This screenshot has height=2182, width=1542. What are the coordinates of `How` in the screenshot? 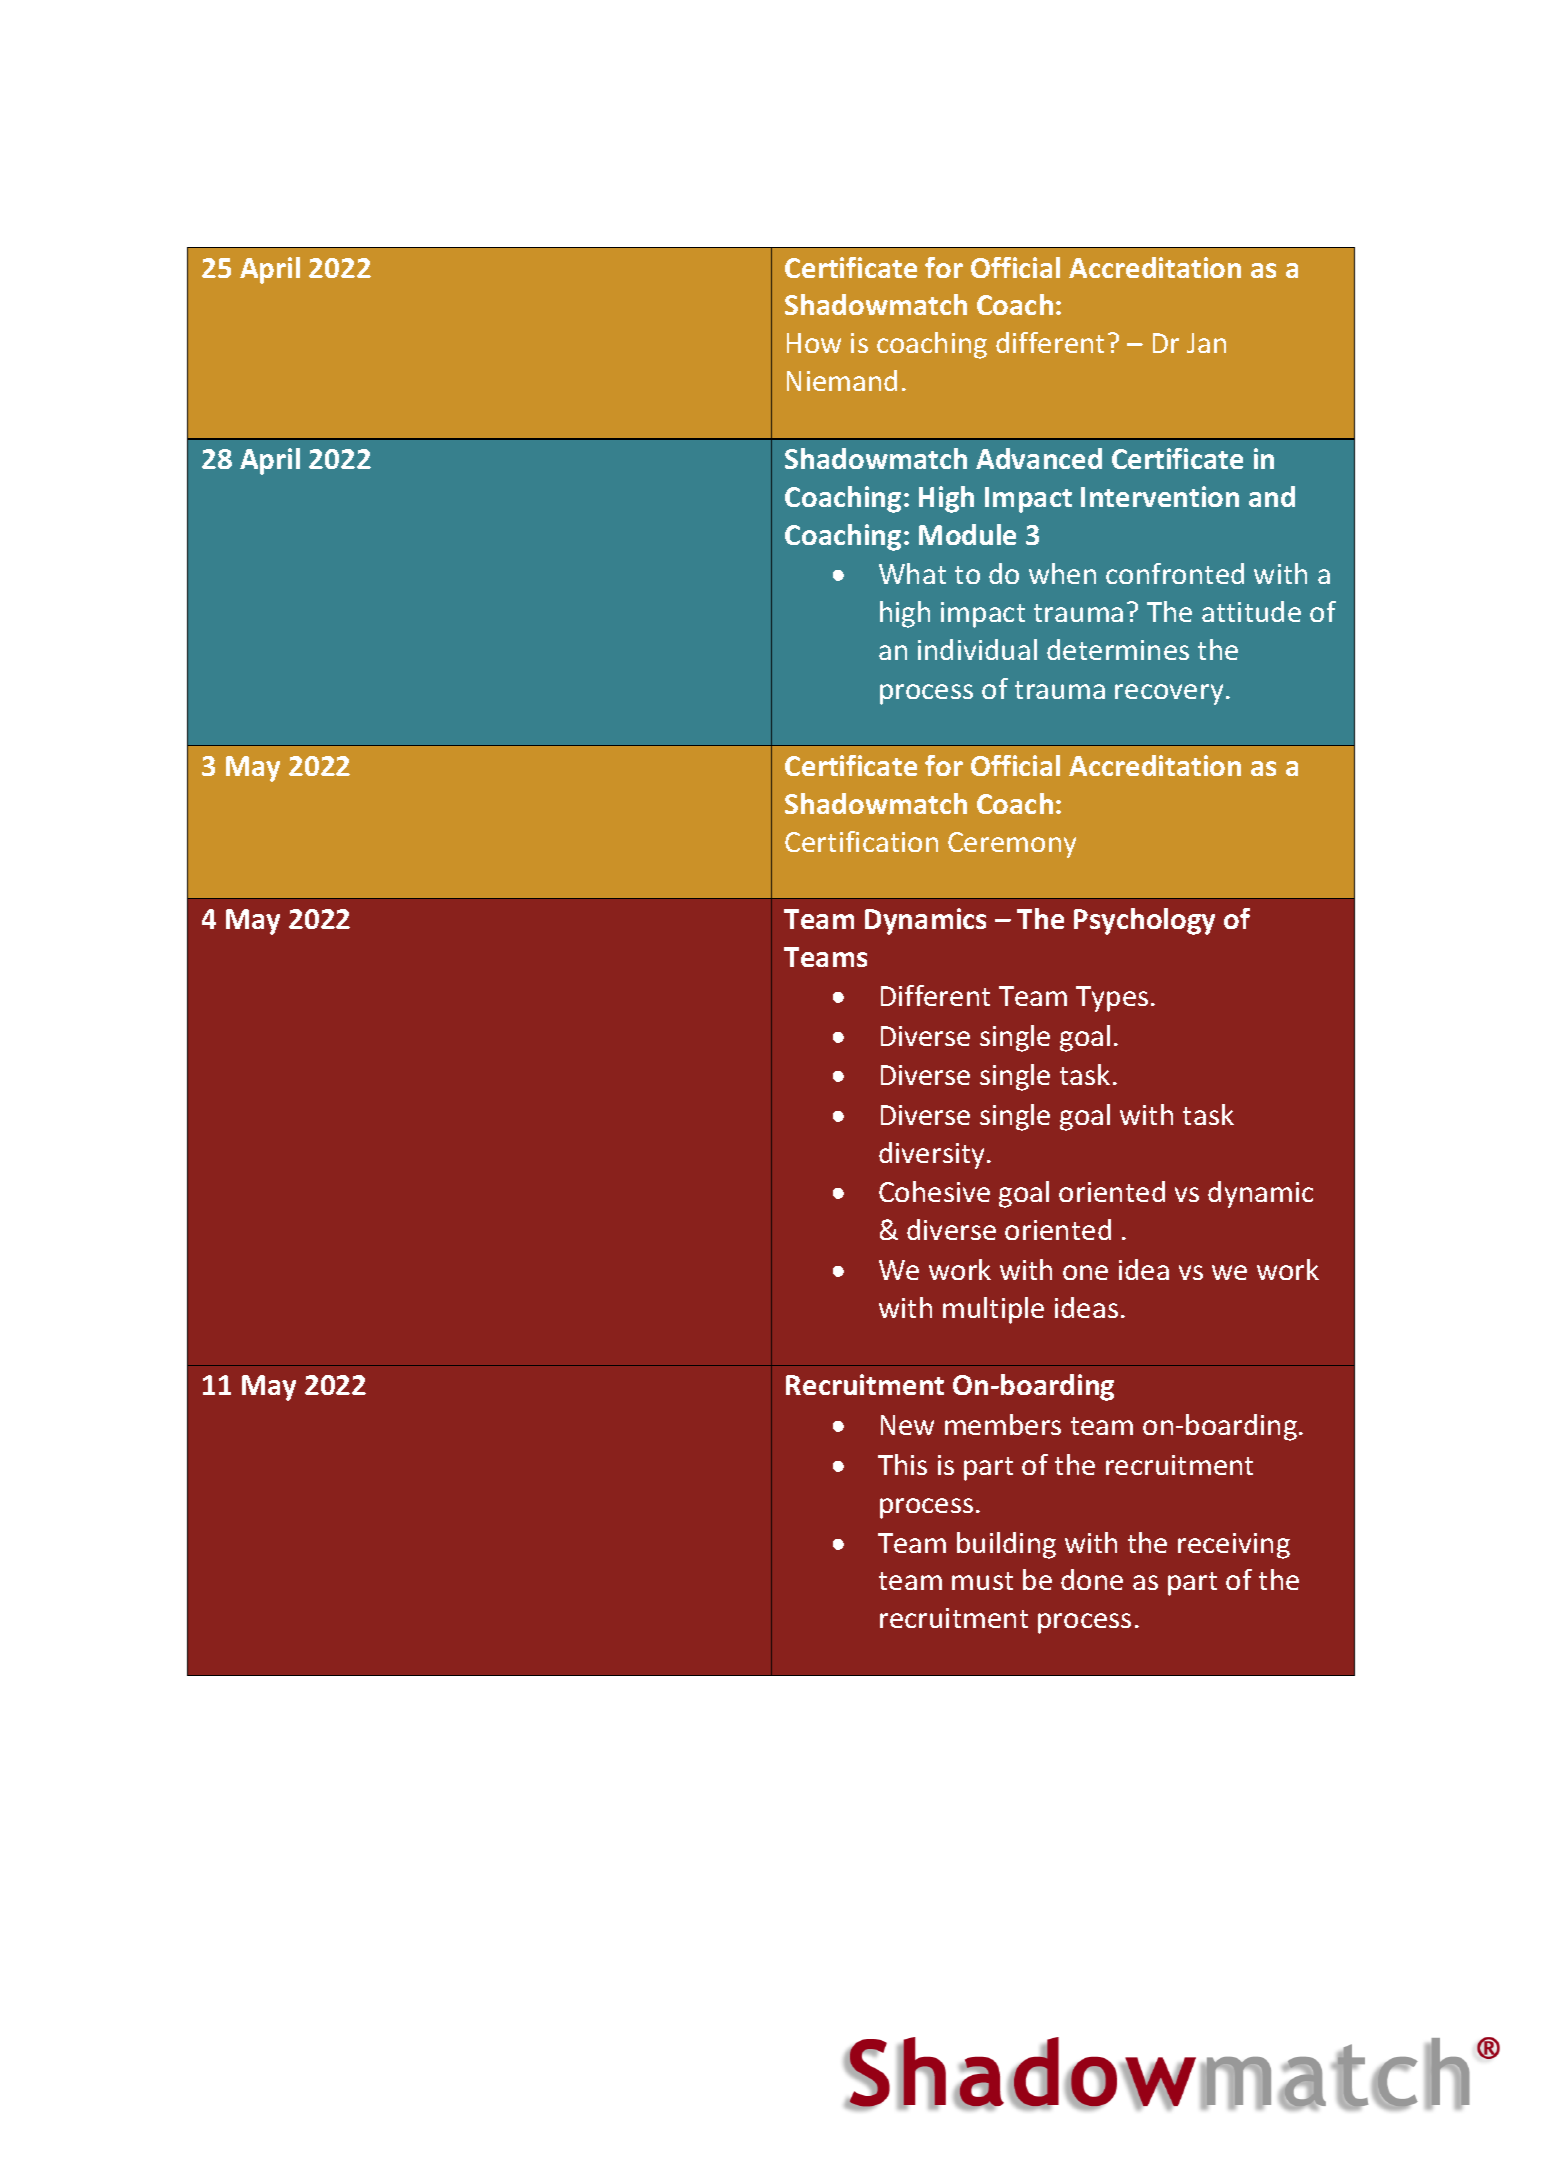 It's located at (814, 343).
